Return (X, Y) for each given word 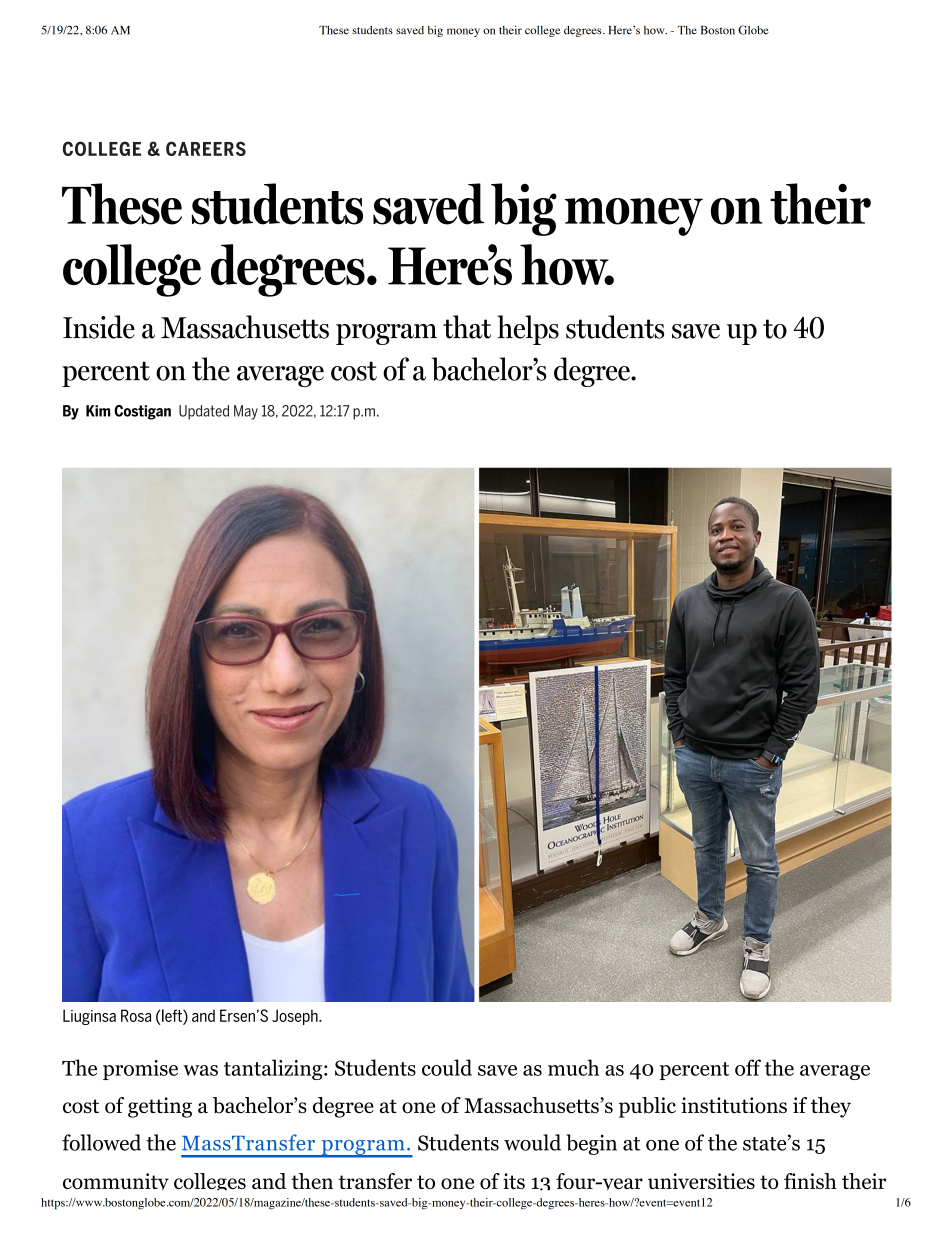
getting (160, 1107)
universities (701, 1181)
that (467, 327)
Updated (204, 412)
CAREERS (206, 148)
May (246, 412)
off (748, 1067)
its (514, 1181)
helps (528, 330)
